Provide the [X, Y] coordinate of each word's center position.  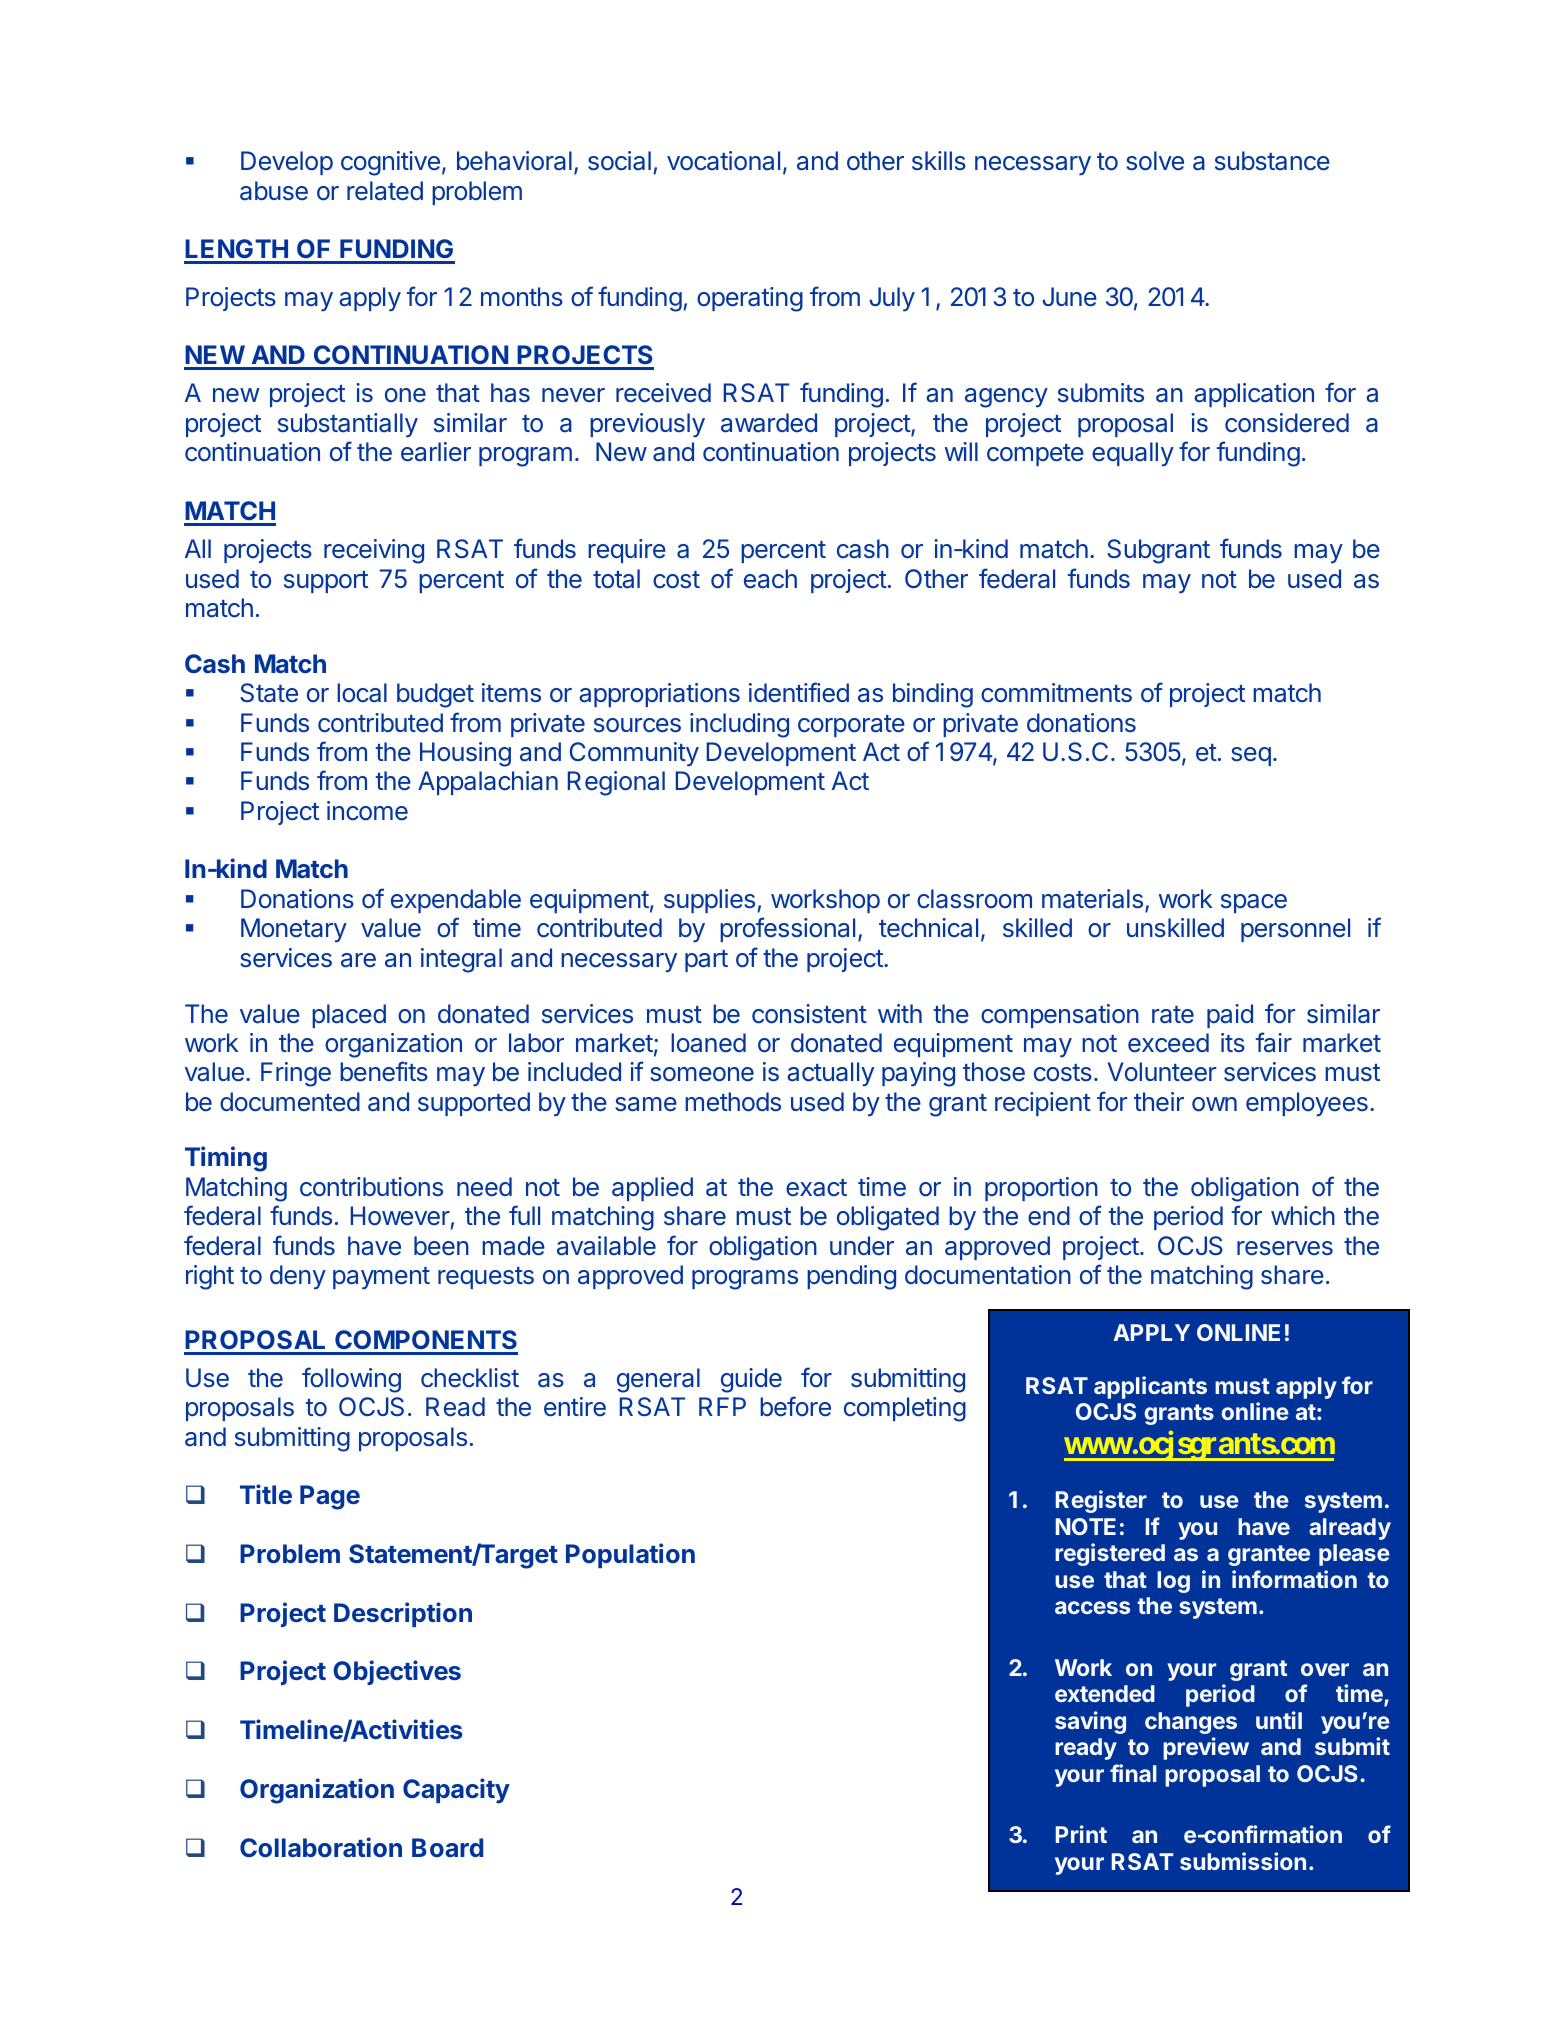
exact [816, 1188]
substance [1272, 161]
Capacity [456, 1791]
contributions [371, 1187]
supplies [709, 901]
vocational [723, 161]
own [1214, 1104]
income [367, 811]
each [770, 579]
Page [330, 1497]
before [795, 1406]
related [385, 191]
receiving [374, 551]
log [1173, 1582]
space [1254, 903]
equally [1133, 454]
